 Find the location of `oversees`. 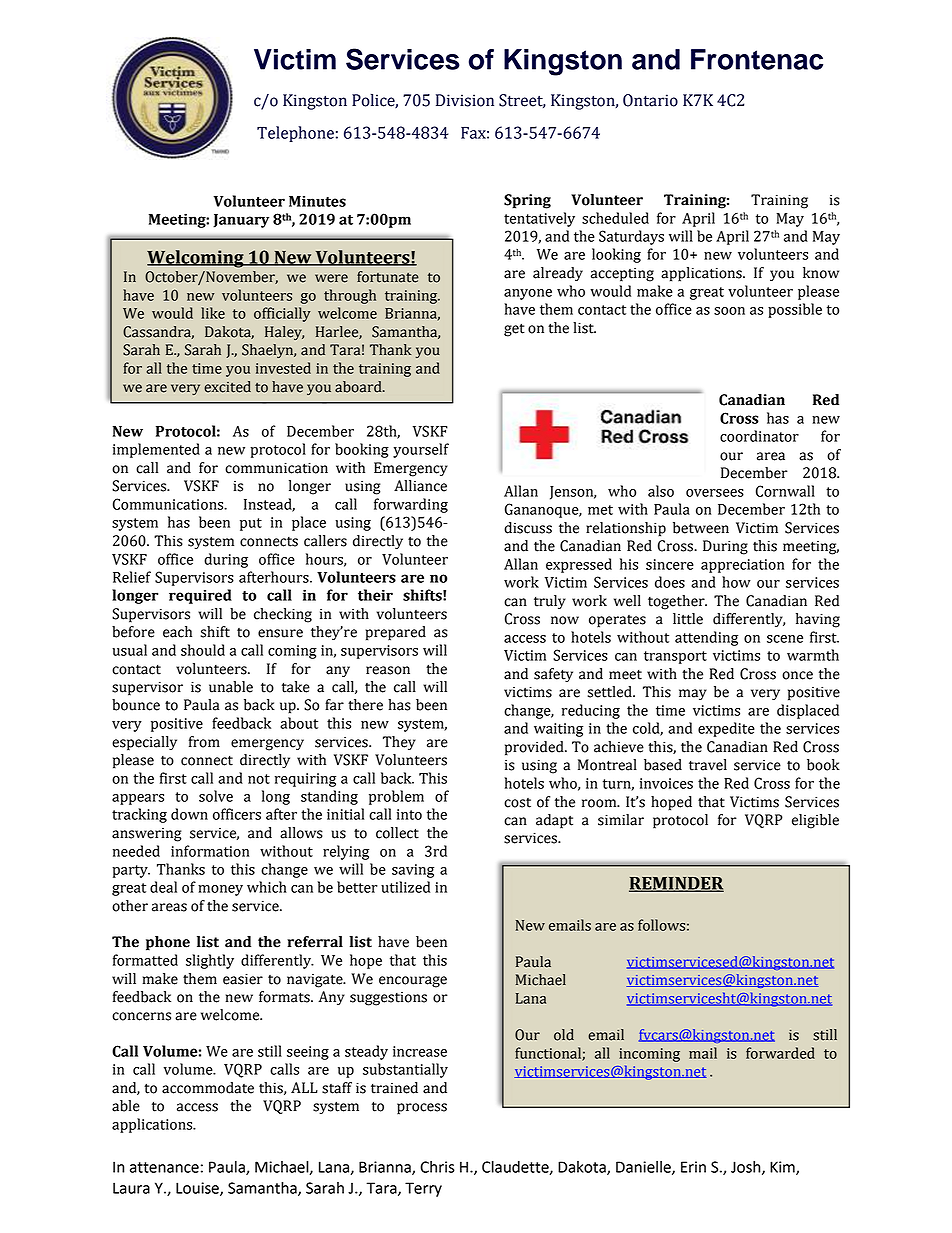

oversees is located at coordinates (715, 493).
